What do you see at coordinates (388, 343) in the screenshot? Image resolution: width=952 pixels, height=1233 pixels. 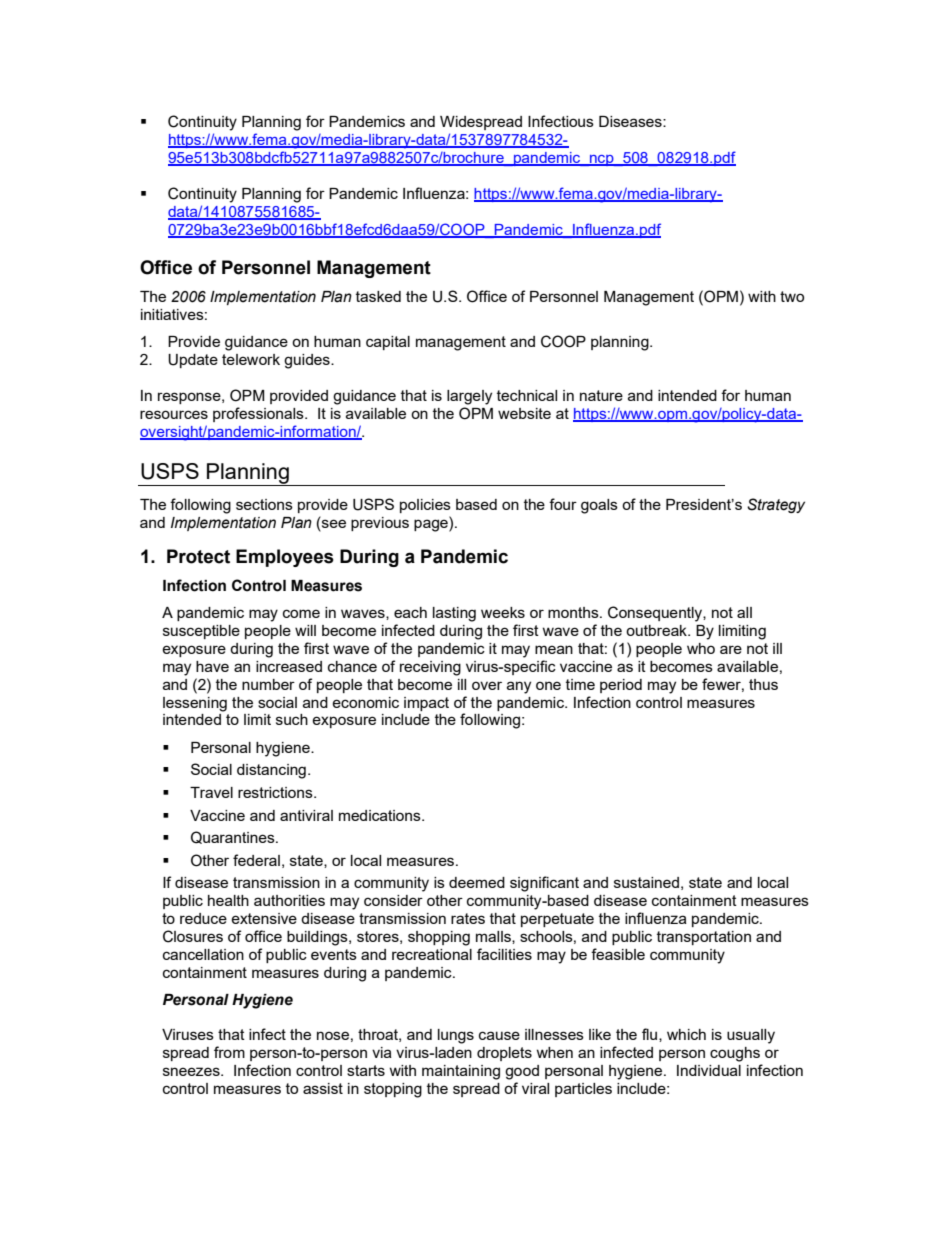 I see `capital` at bounding box center [388, 343].
